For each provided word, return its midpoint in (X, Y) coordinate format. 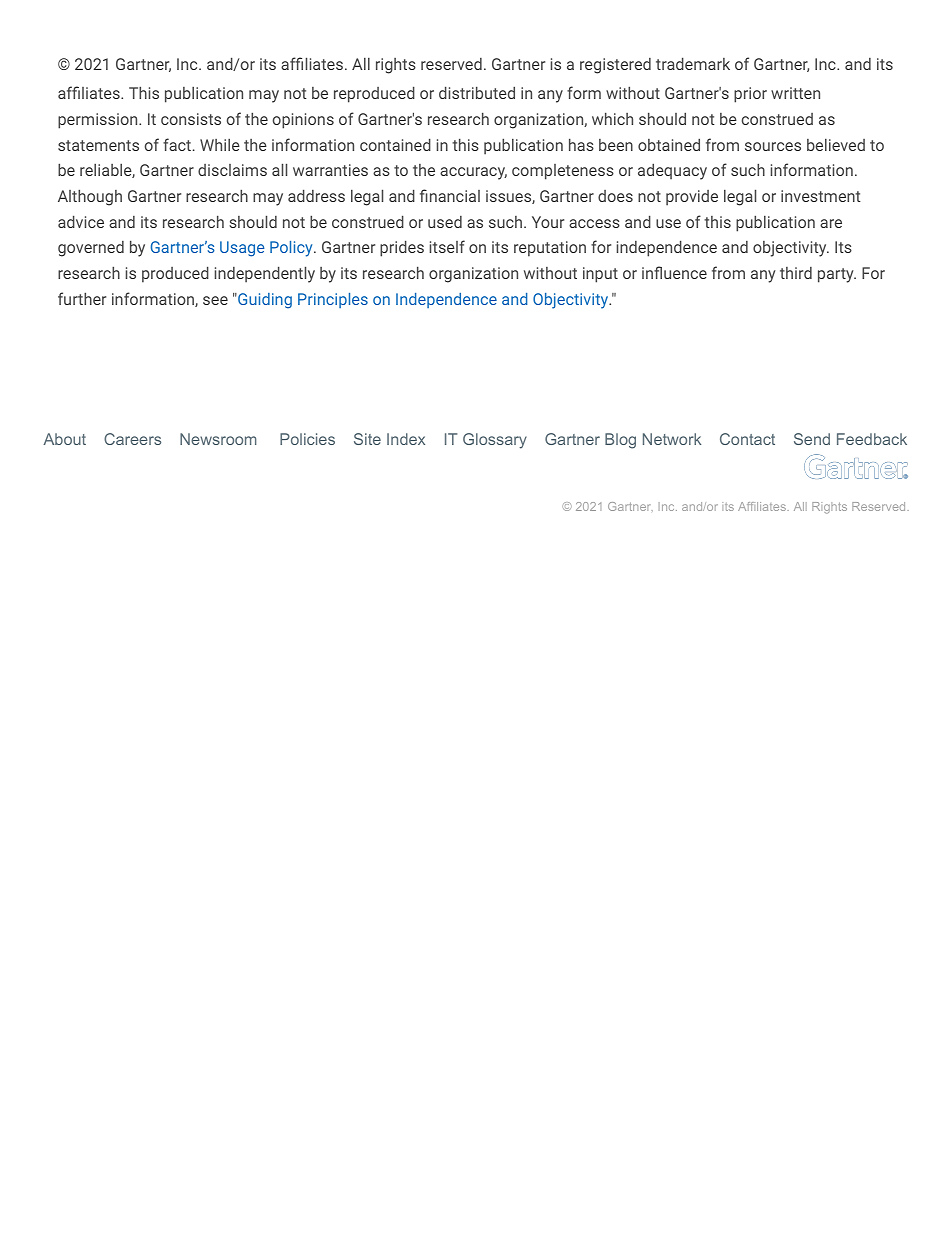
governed (91, 249)
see (215, 300)
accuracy (473, 173)
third (796, 273)
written (795, 93)
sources (773, 146)
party (837, 275)
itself (447, 246)
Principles (333, 300)
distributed (477, 92)
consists (191, 119)
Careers (132, 439)
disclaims (232, 170)
